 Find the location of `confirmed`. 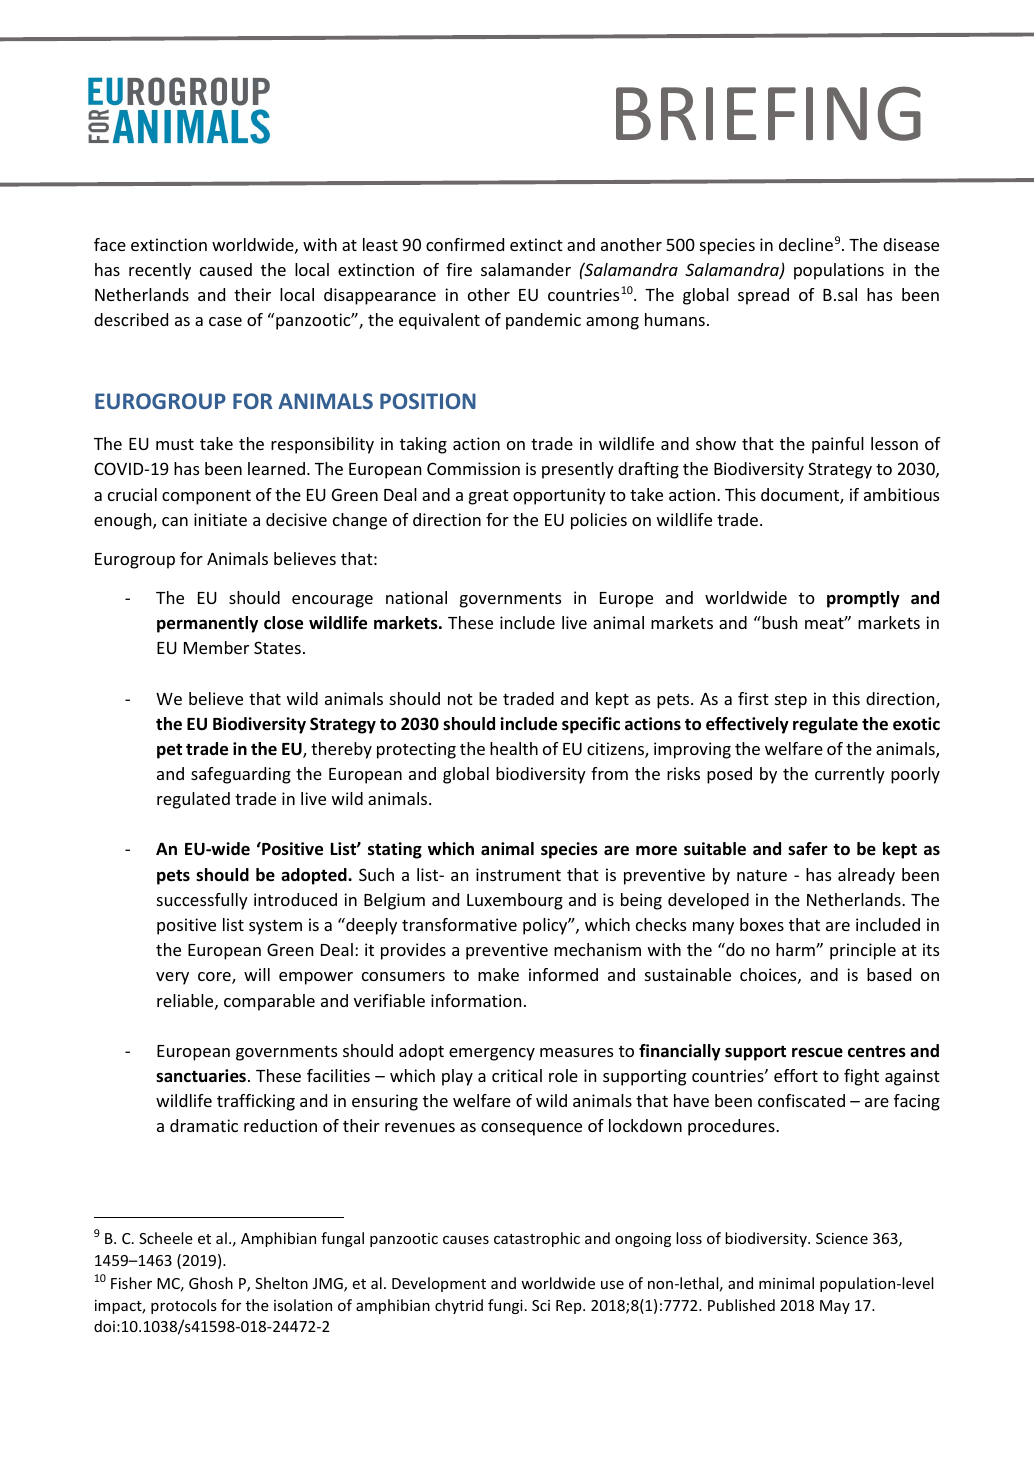

confirmed is located at coordinates (465, 244).
